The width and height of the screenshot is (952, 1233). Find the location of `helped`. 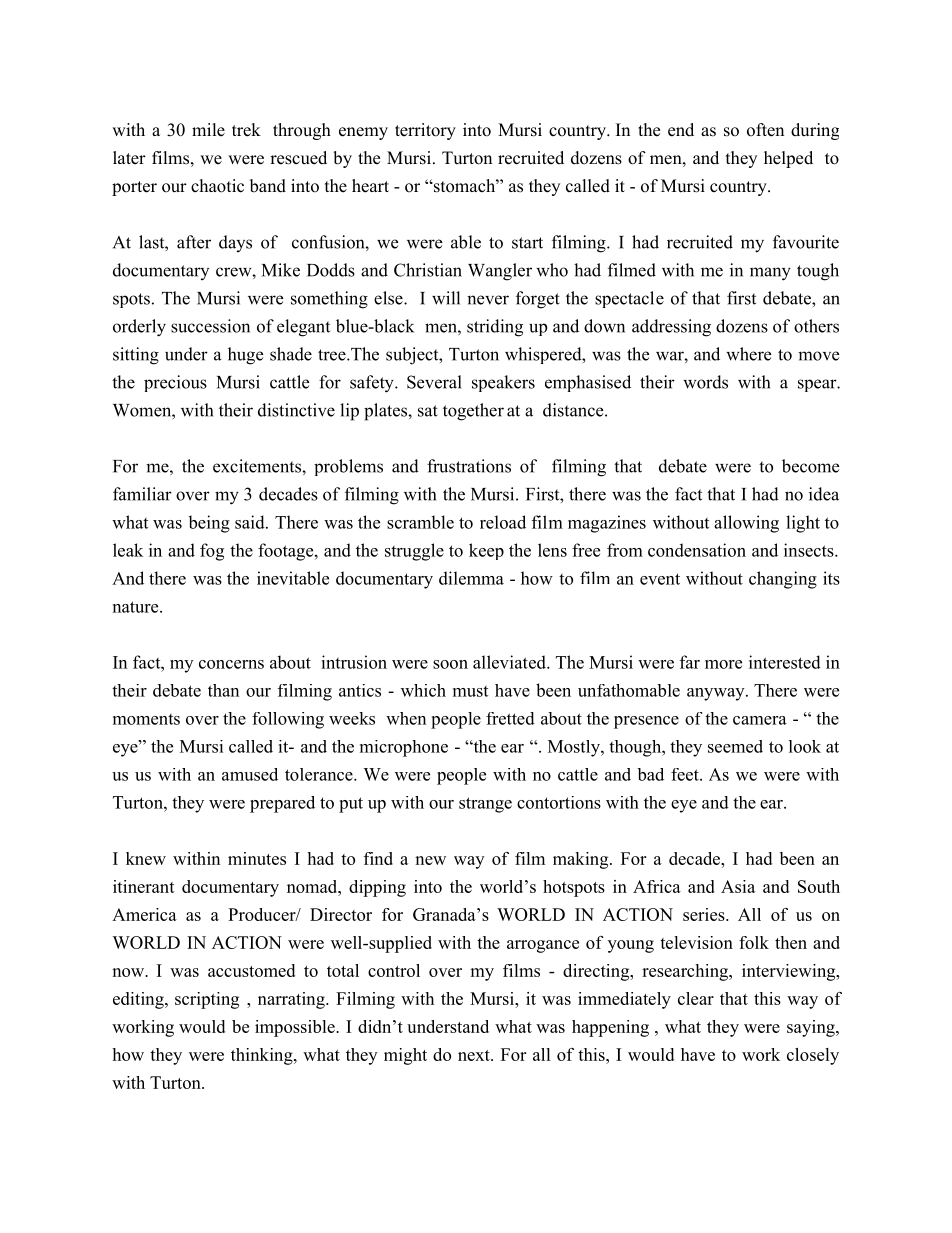

helped is located at coordinates (788, 159).
